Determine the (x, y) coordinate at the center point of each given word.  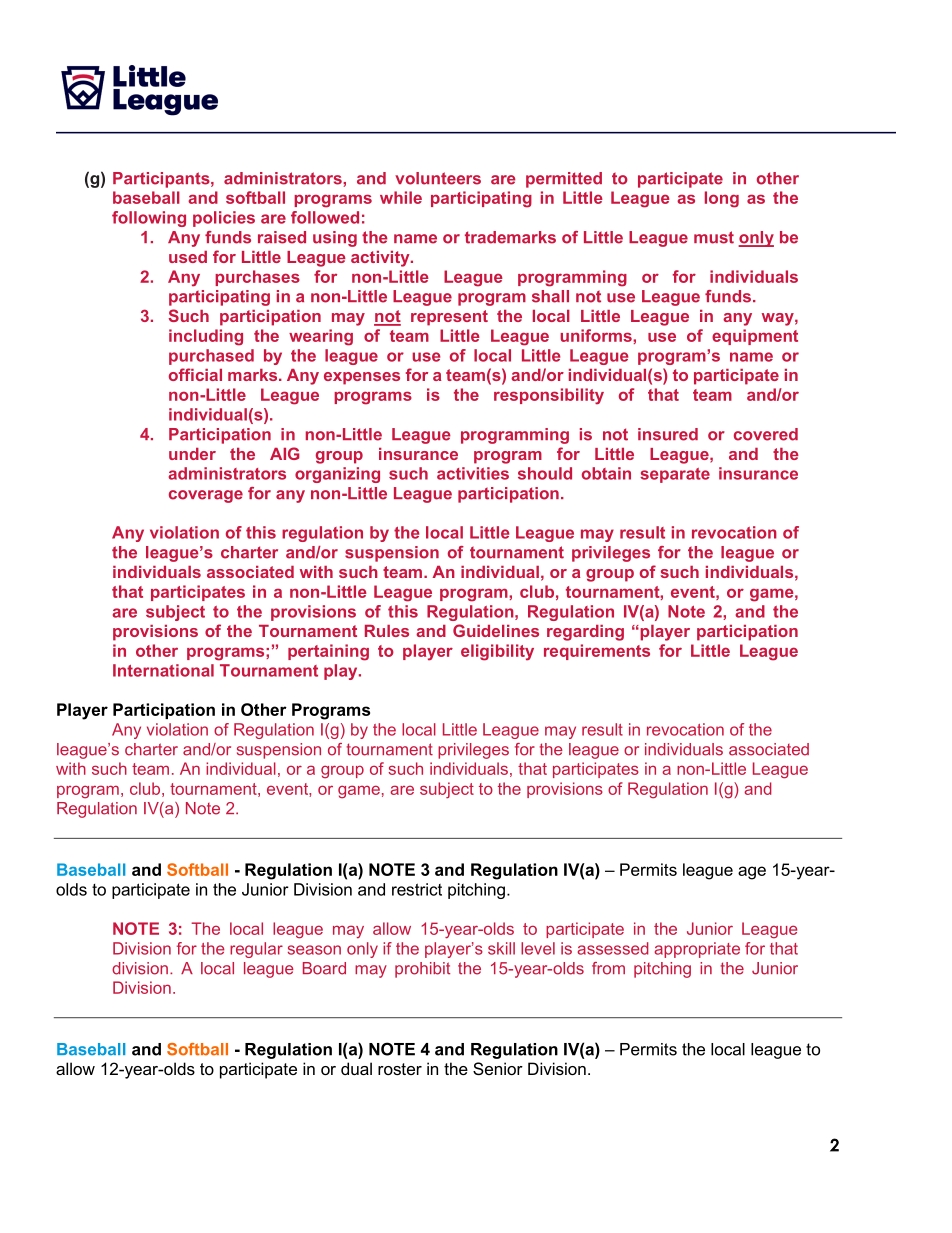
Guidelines (496, 630)
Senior (498, 1068)
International (163, 670)
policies (224, 219)
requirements (597, 652)
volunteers (438, 178)
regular (256, 950)
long (722, 199)
